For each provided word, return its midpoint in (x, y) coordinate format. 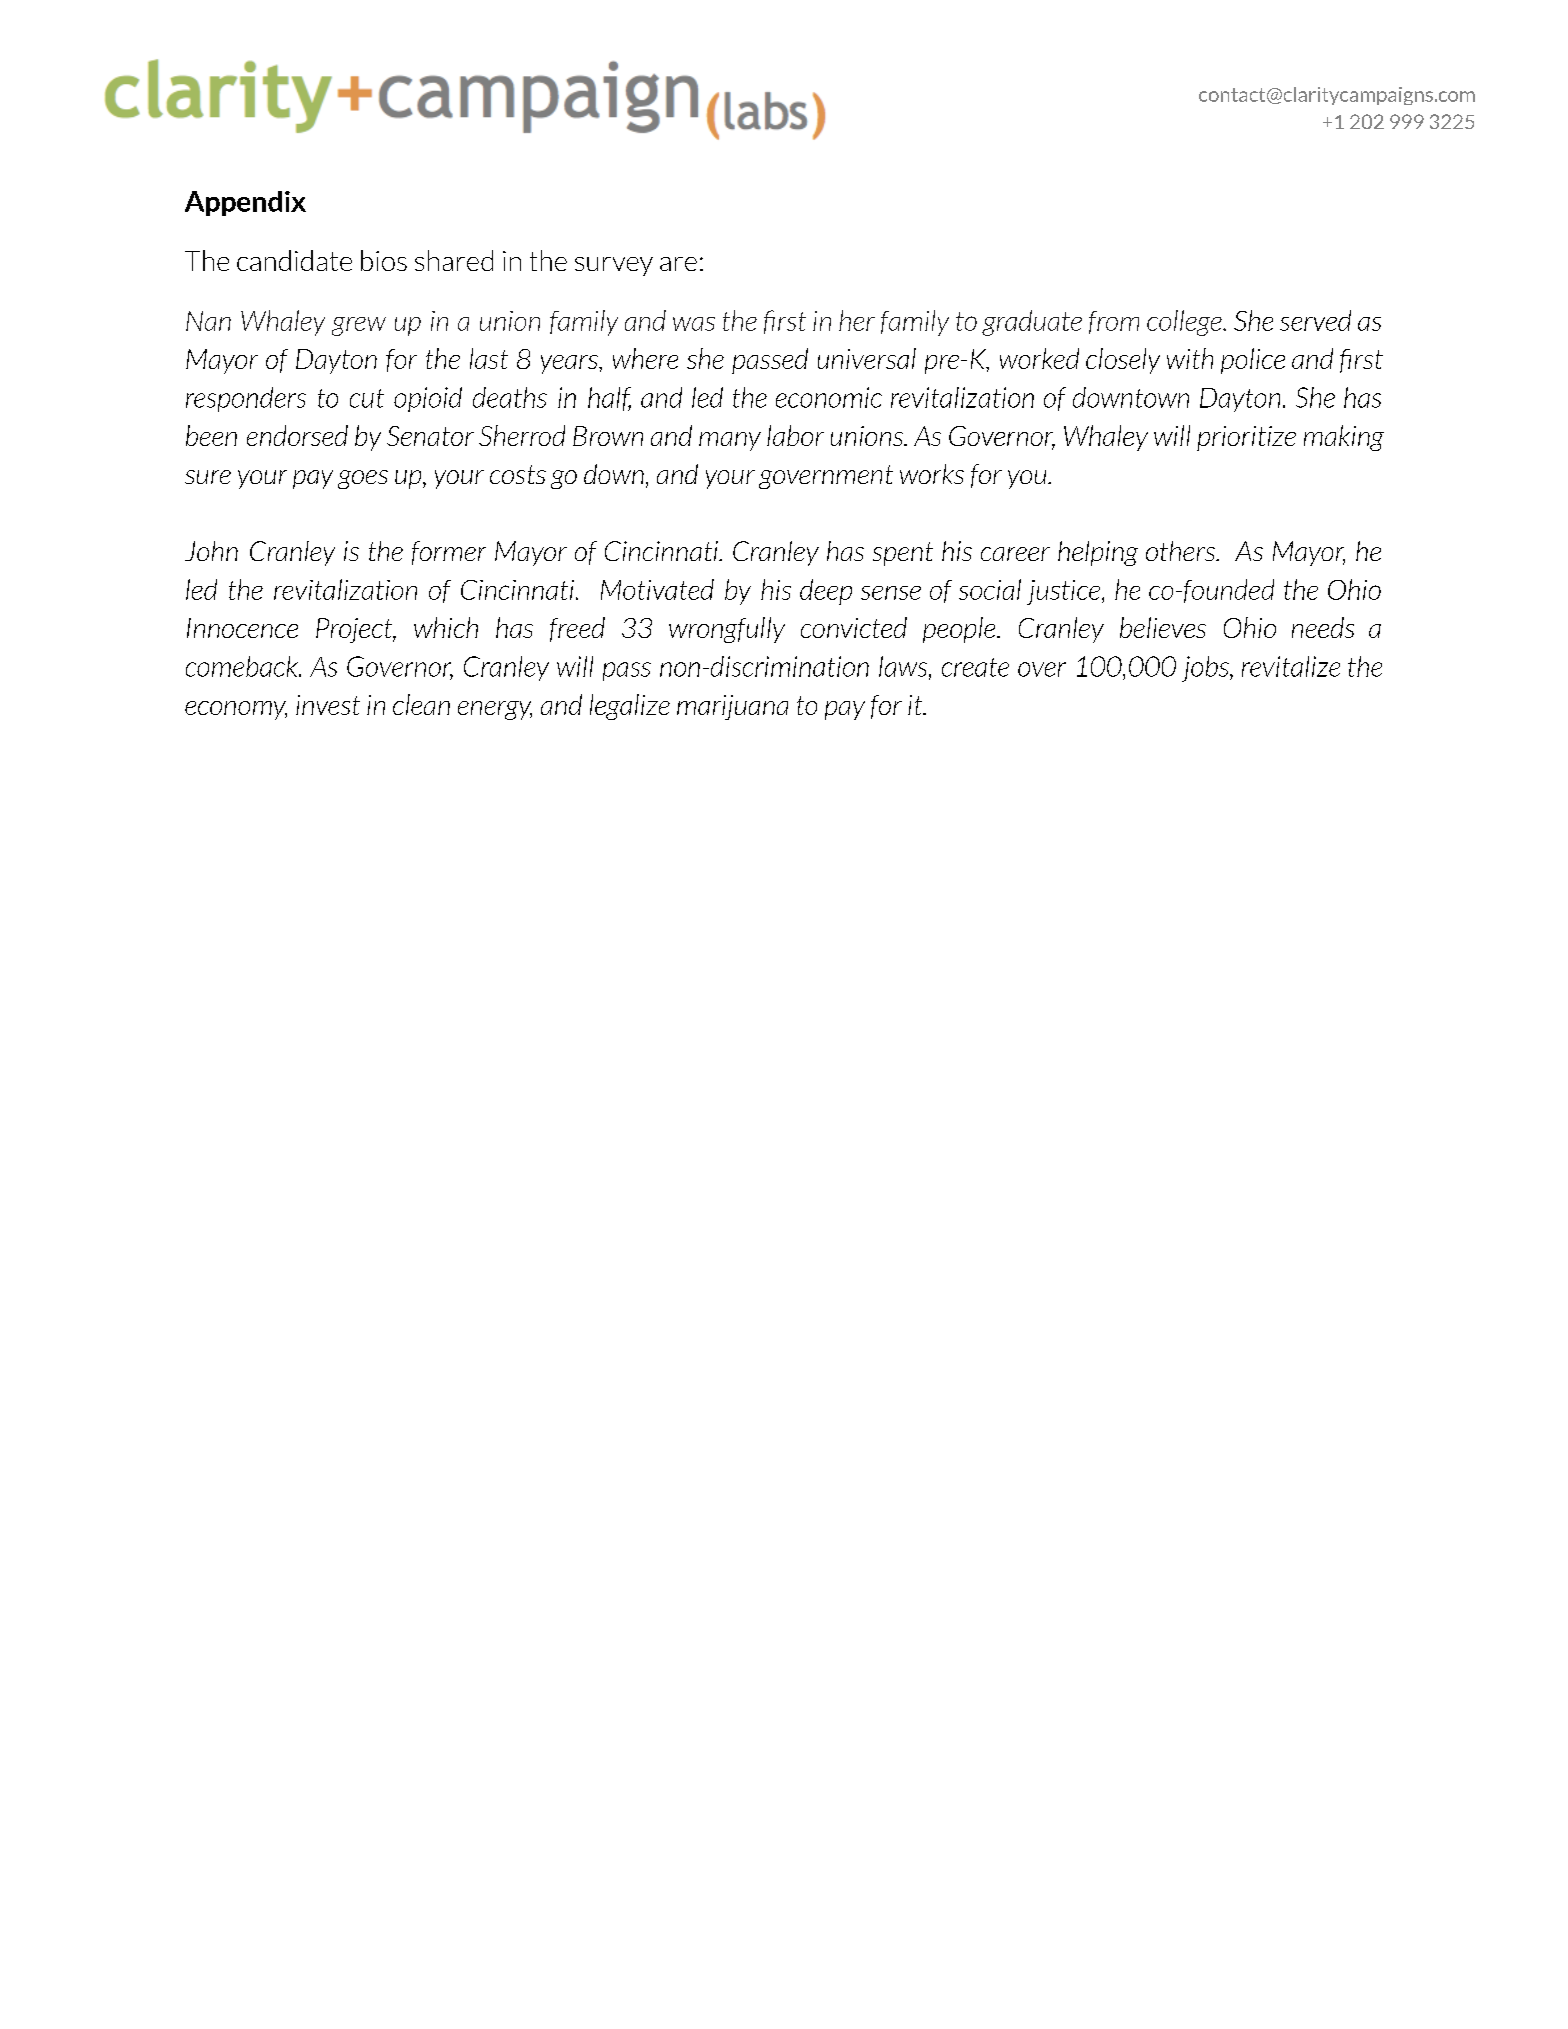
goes (363, 479)
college (1185, 323)
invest (328, 705)
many (730, 441)
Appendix (245, 203)
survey (614, 266)
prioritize (1246, 438)
